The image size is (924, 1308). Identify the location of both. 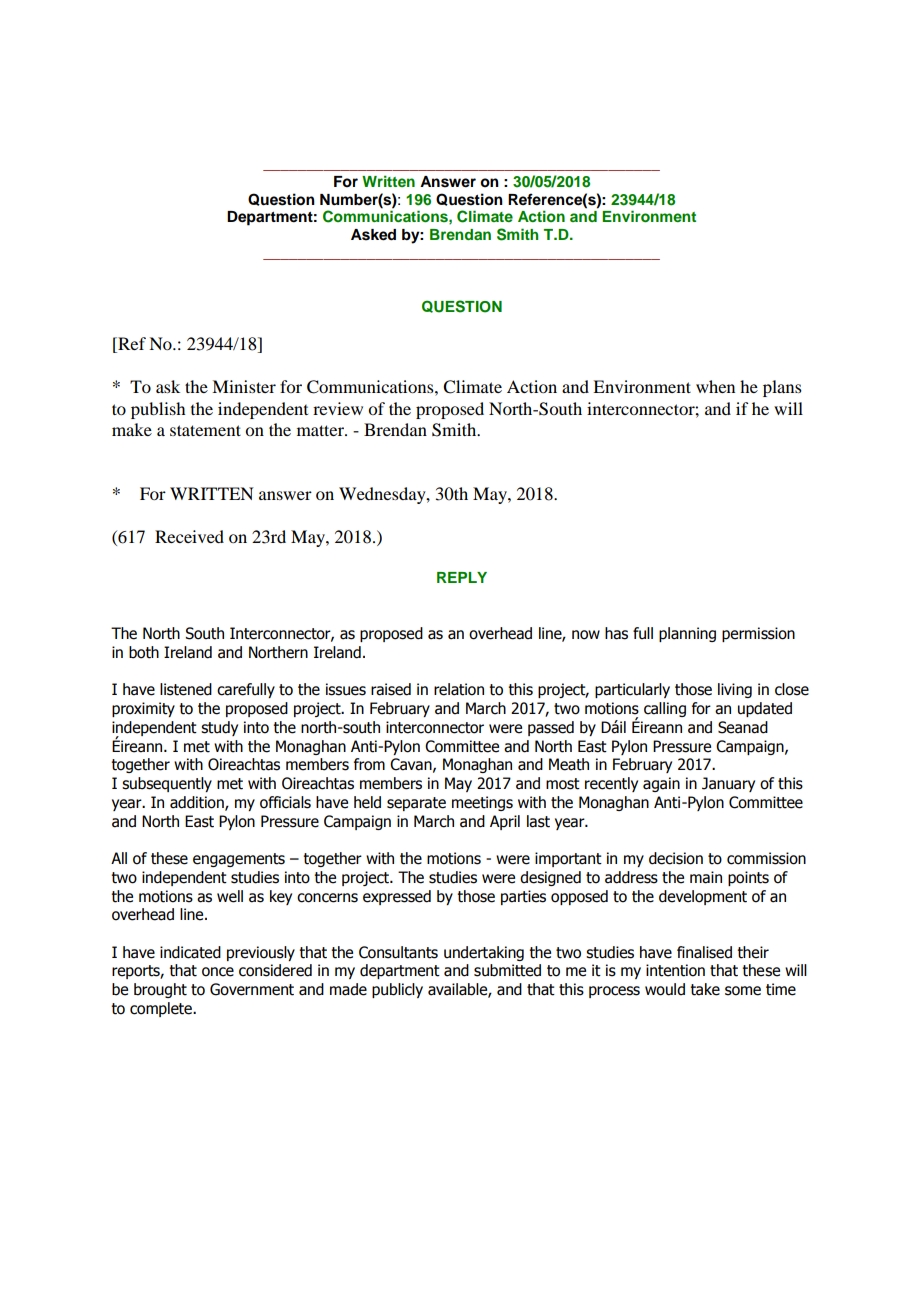
(144, 652).
